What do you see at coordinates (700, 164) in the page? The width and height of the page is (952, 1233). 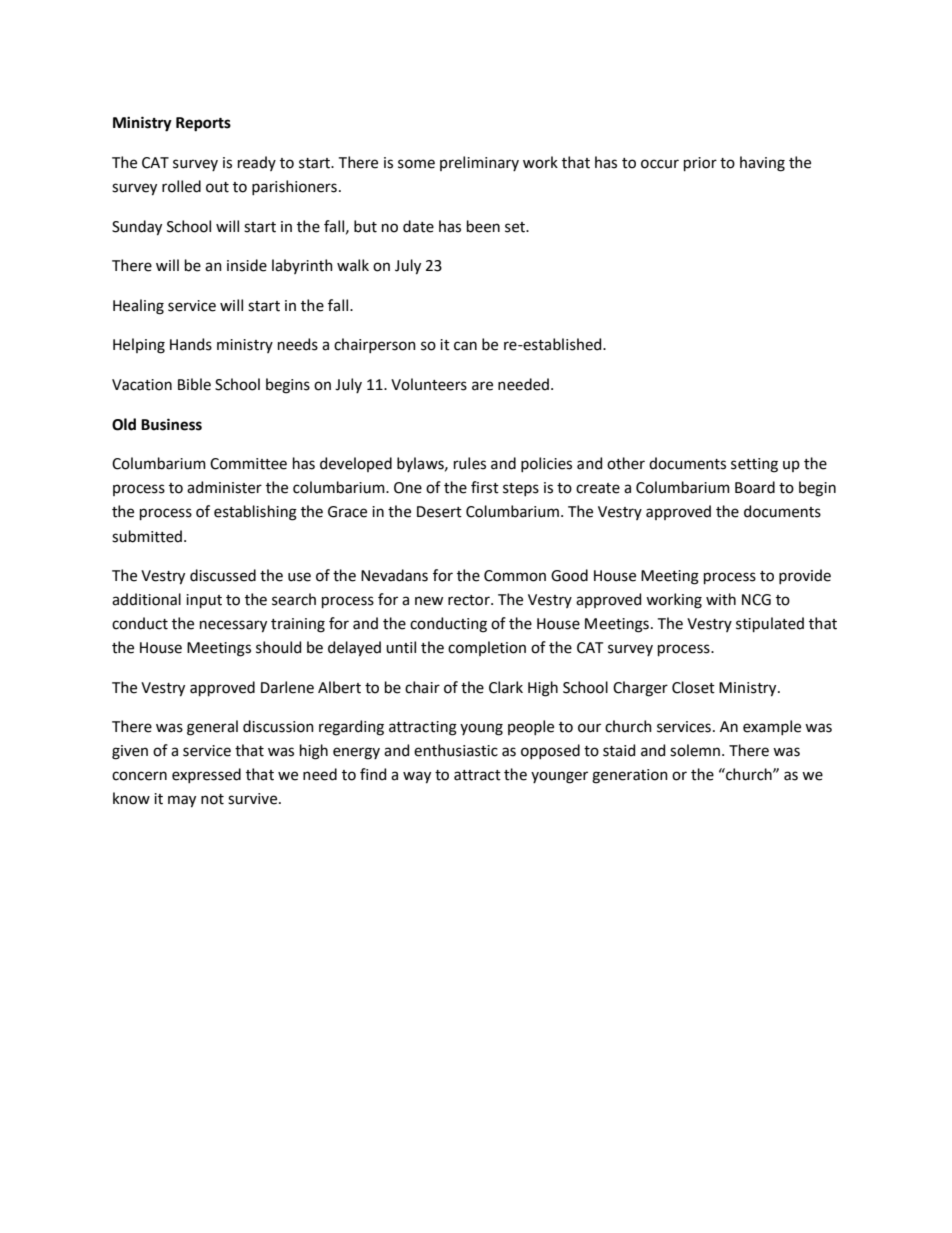 I see `prior` at bounding box center [700, 164].
